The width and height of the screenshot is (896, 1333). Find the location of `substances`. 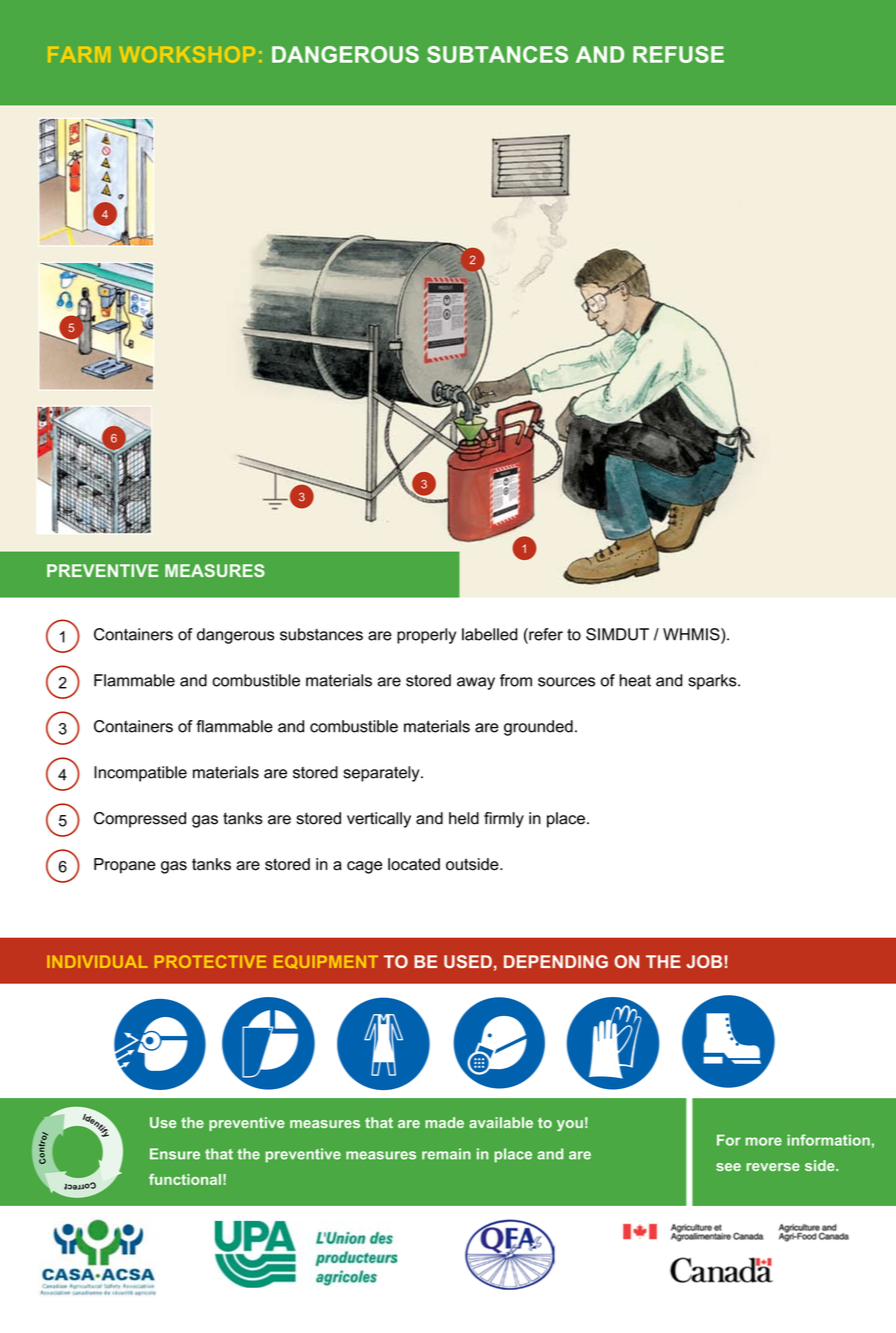

substances is located at coordinates (321, 634).
